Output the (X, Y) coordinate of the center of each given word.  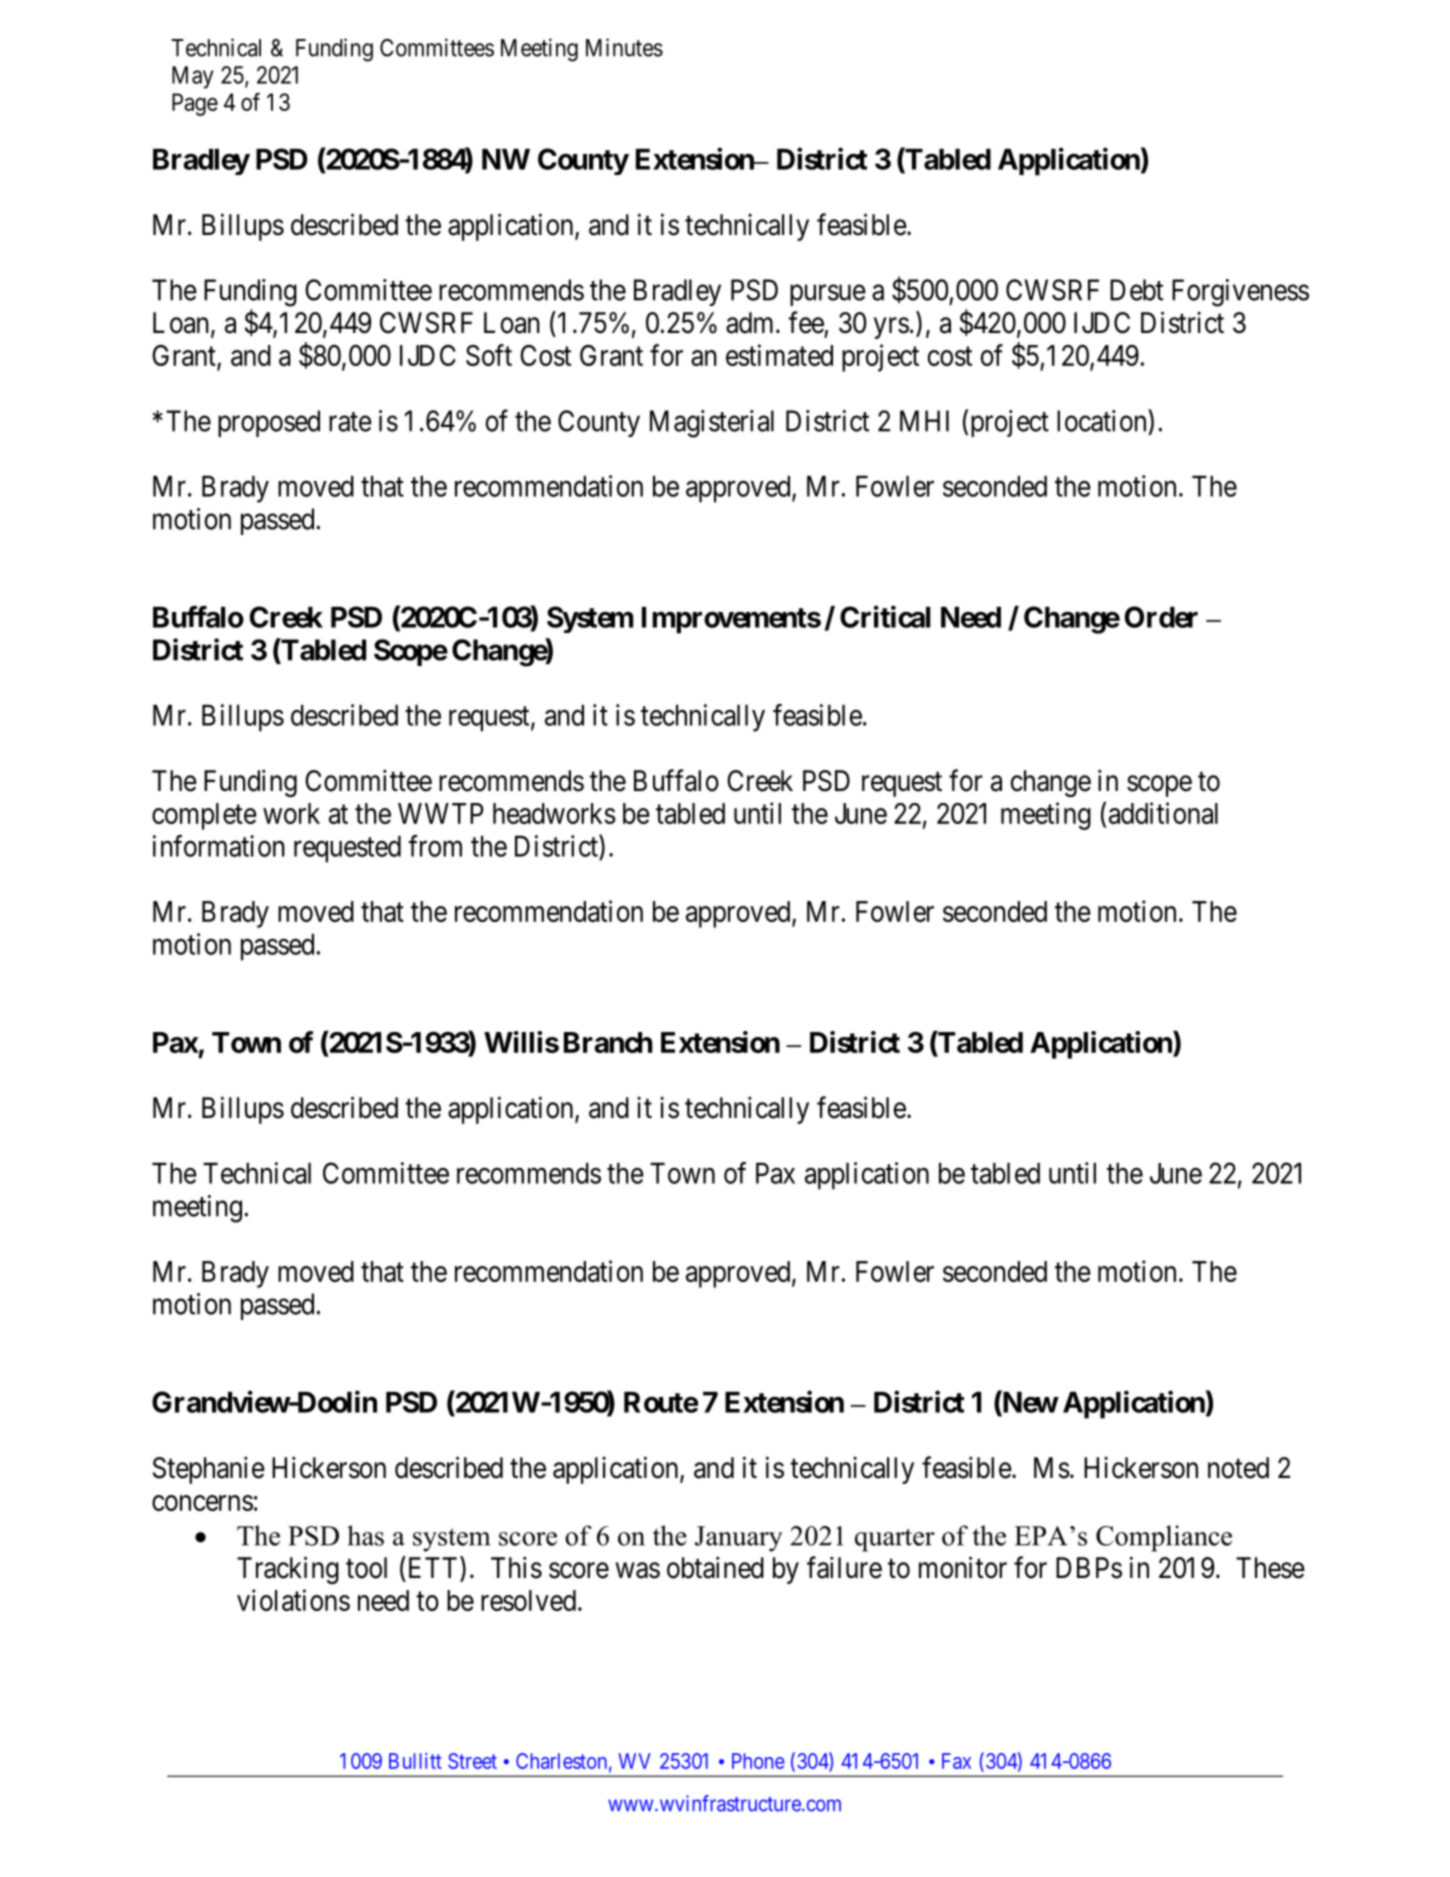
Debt (1136, 290)
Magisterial (712, 424)
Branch (608, 1042)
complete (204, 816)
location (1103, 420)
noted (1238, 1468)
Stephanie (209, 1470)
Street (472, 1761)
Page (195, 104)
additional (1163, 813)
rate (350, 422)
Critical (885, 616)
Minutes (624, 47)
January (739, 1539)
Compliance (1164, 1538)
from (435, 846)
